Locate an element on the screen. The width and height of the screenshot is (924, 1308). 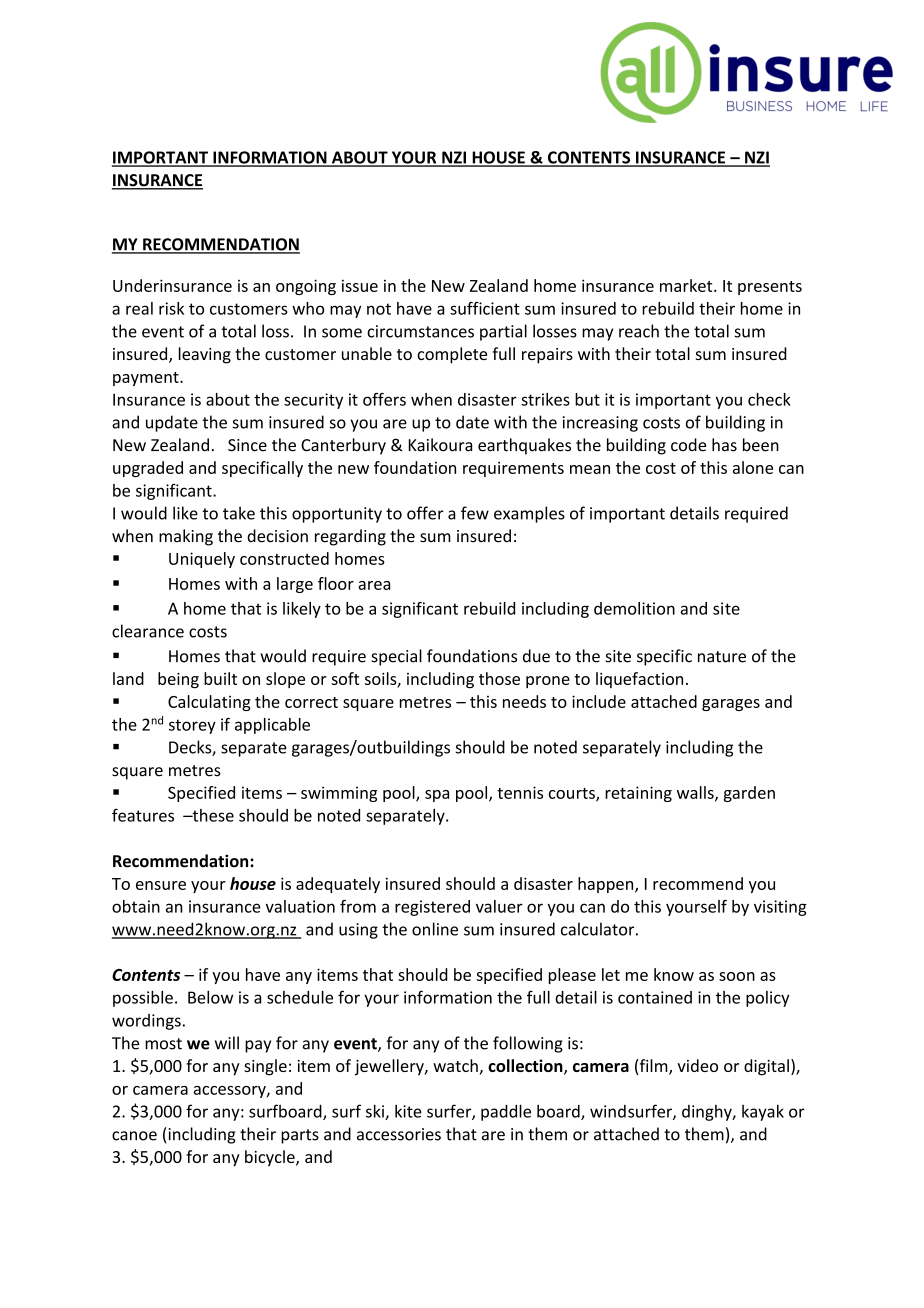
sufficient is located at coordinates (485, 308).
